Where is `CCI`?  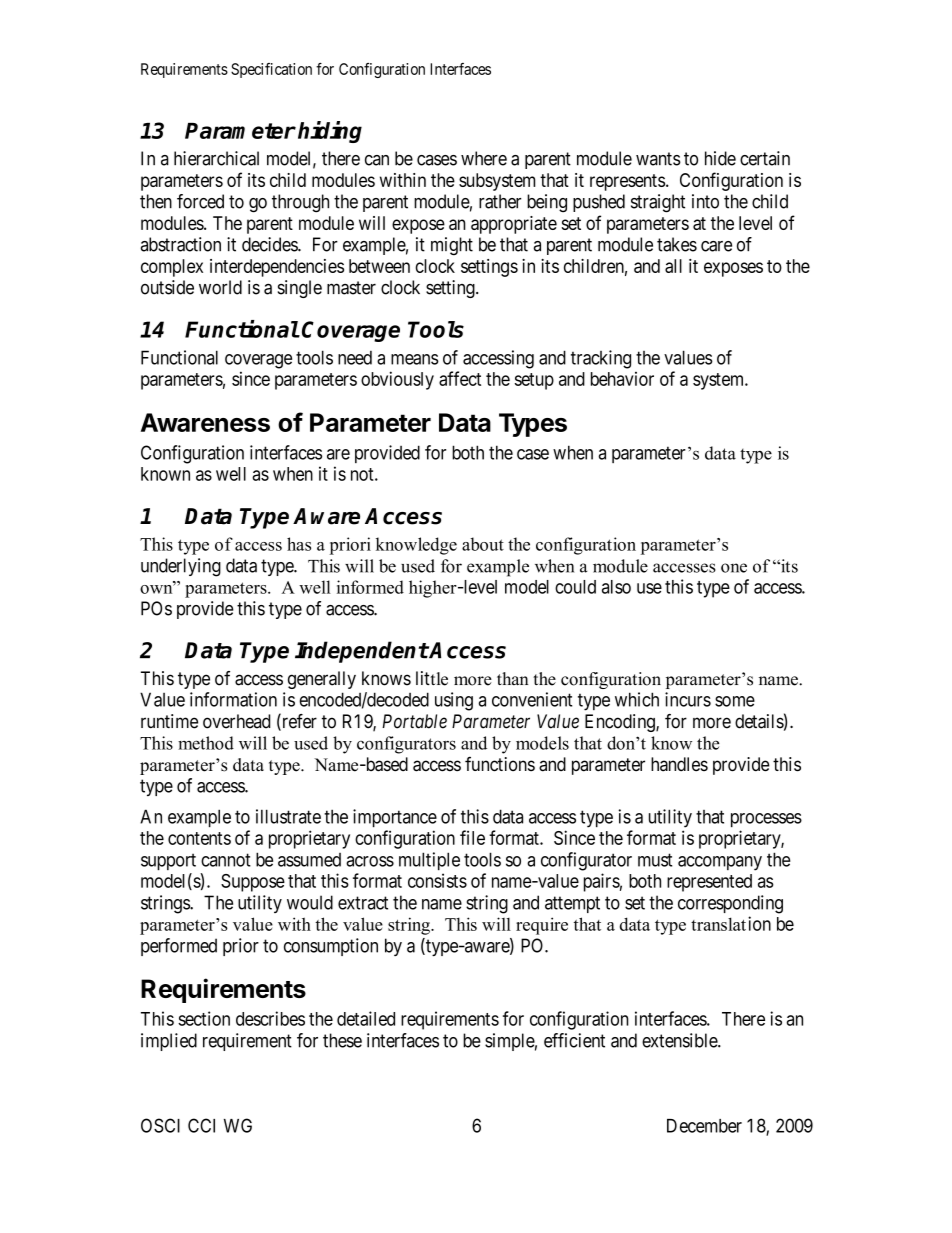 CCI is located at coordinates (201, 1125).
